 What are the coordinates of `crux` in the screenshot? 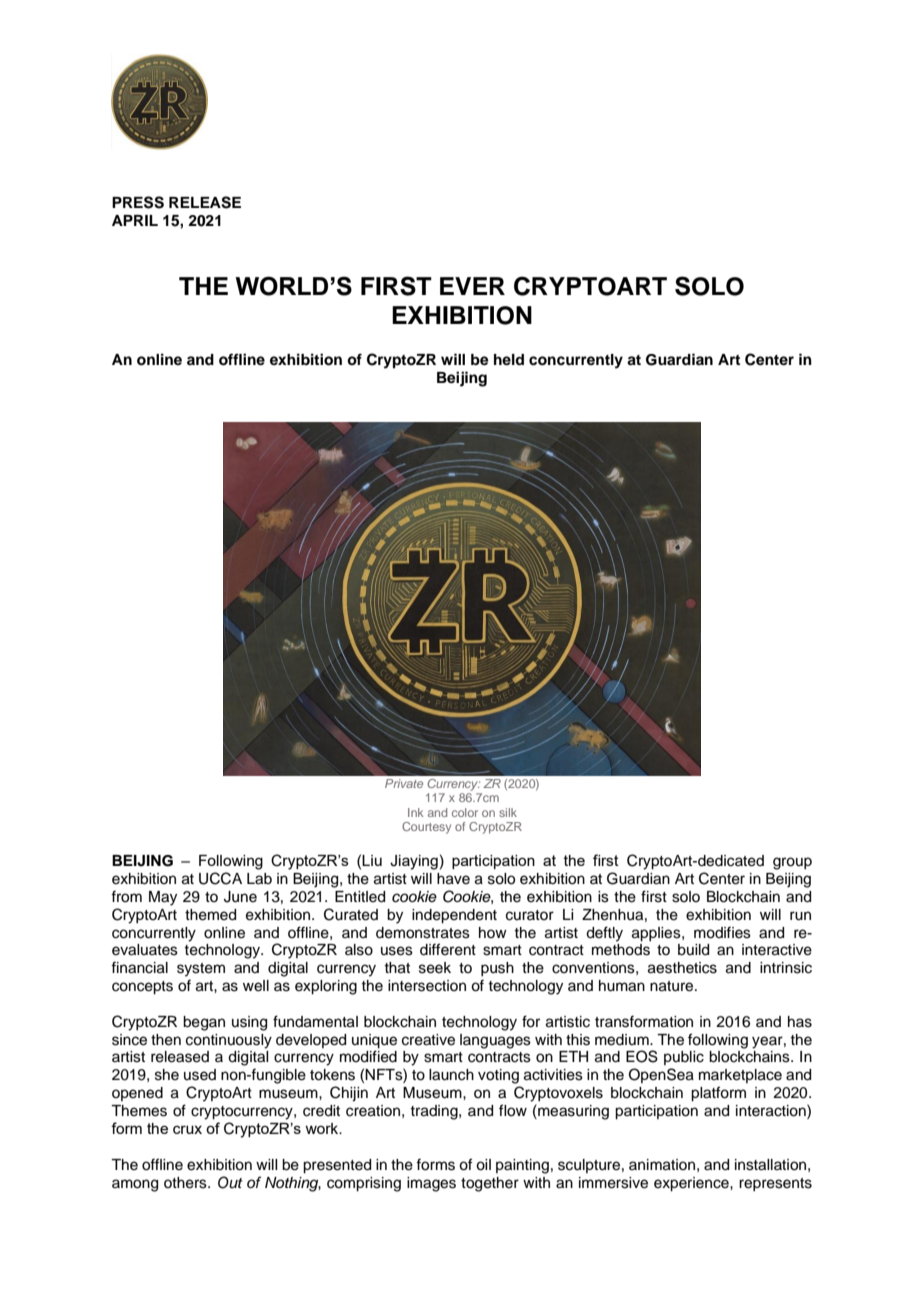 It's located at (187, 1129).
